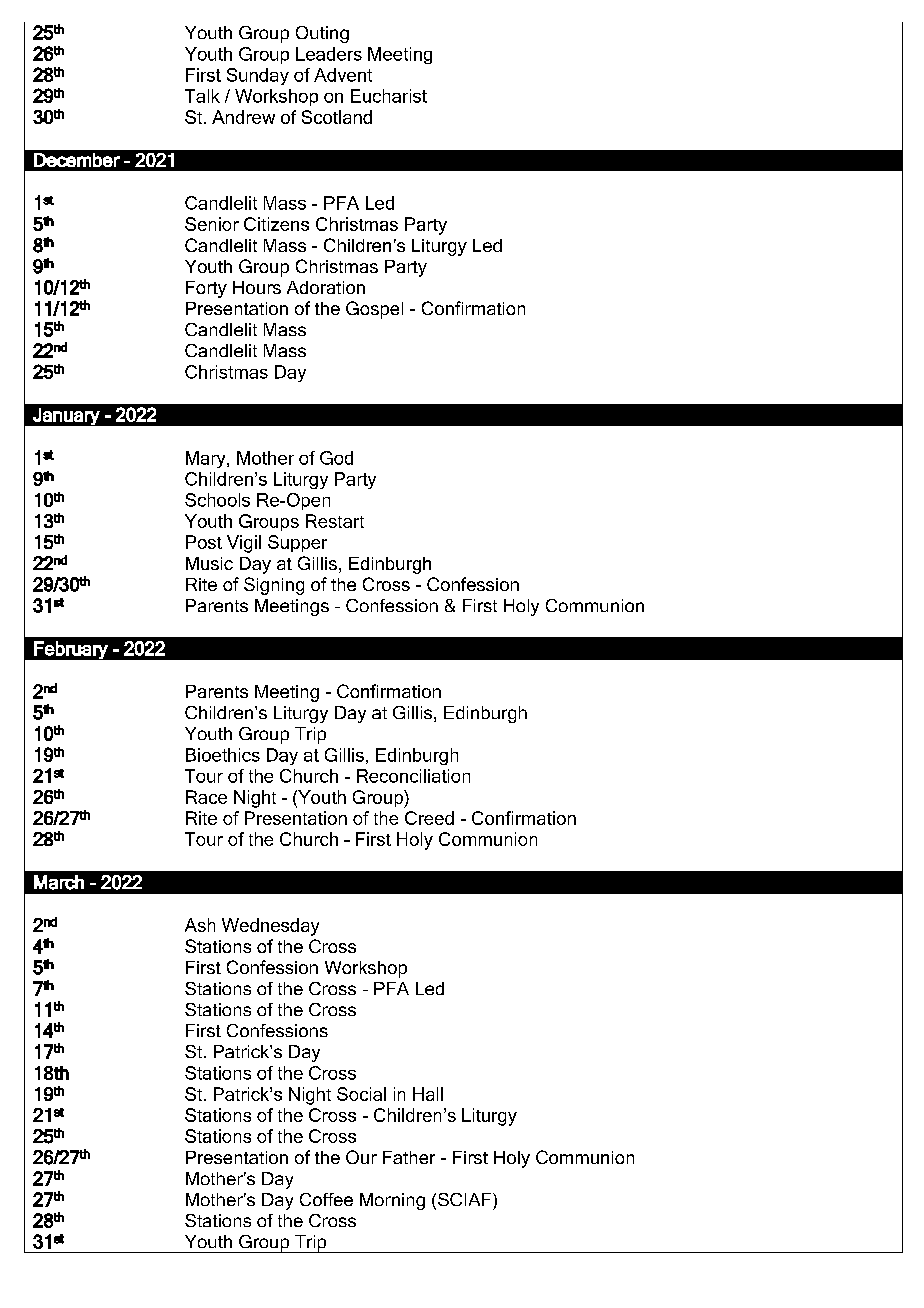 The image size is (924, 1308). What do you see at coordinates (335, 521) in the screenshot?
I see `Restart` at bounding box center [335, 521].
